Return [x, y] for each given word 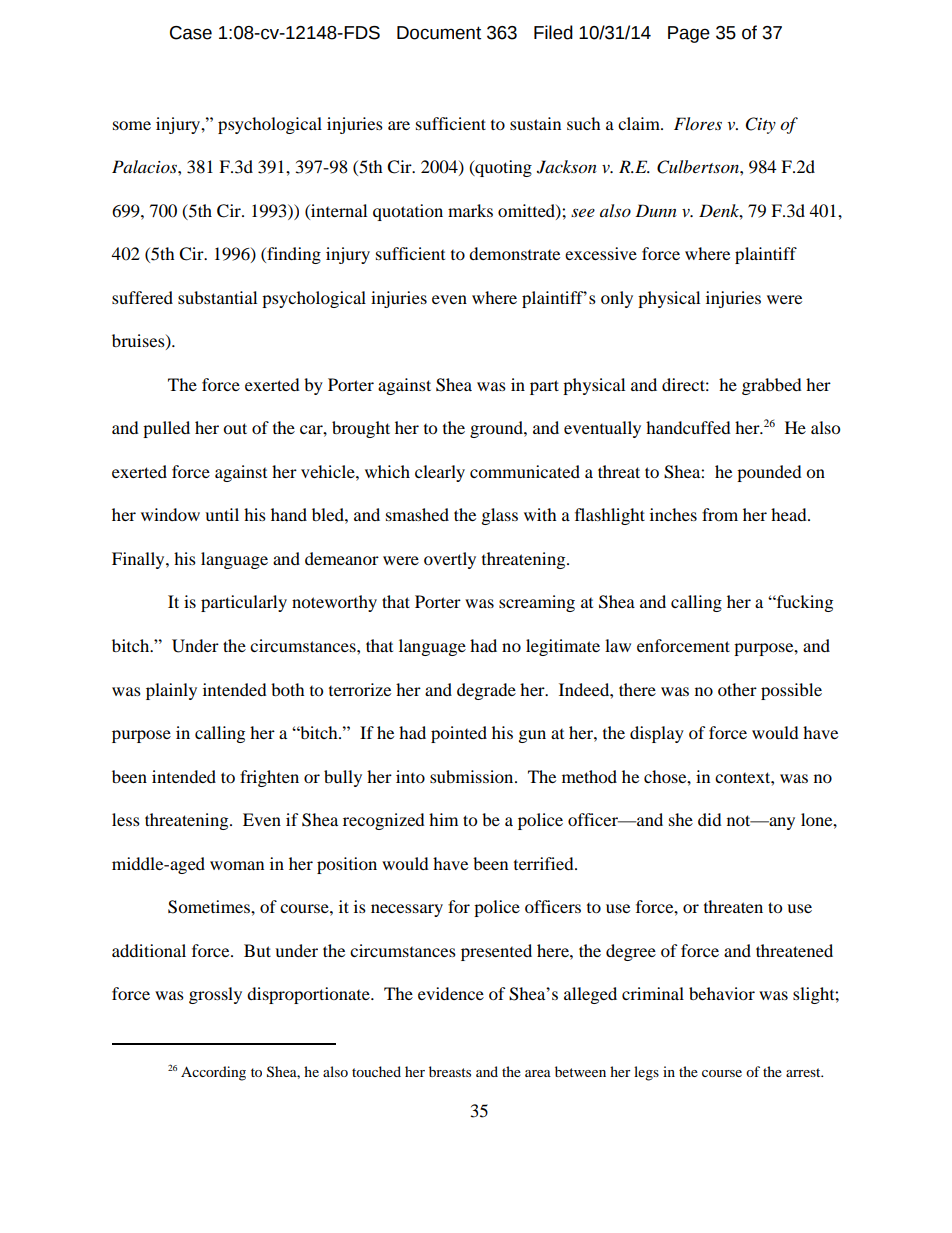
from [720, 514]
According [213, 1073]
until [222, 514]
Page [689, 34]
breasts [450, 1071]
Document [439, 33]
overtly [450, 560]
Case [191, 33]
